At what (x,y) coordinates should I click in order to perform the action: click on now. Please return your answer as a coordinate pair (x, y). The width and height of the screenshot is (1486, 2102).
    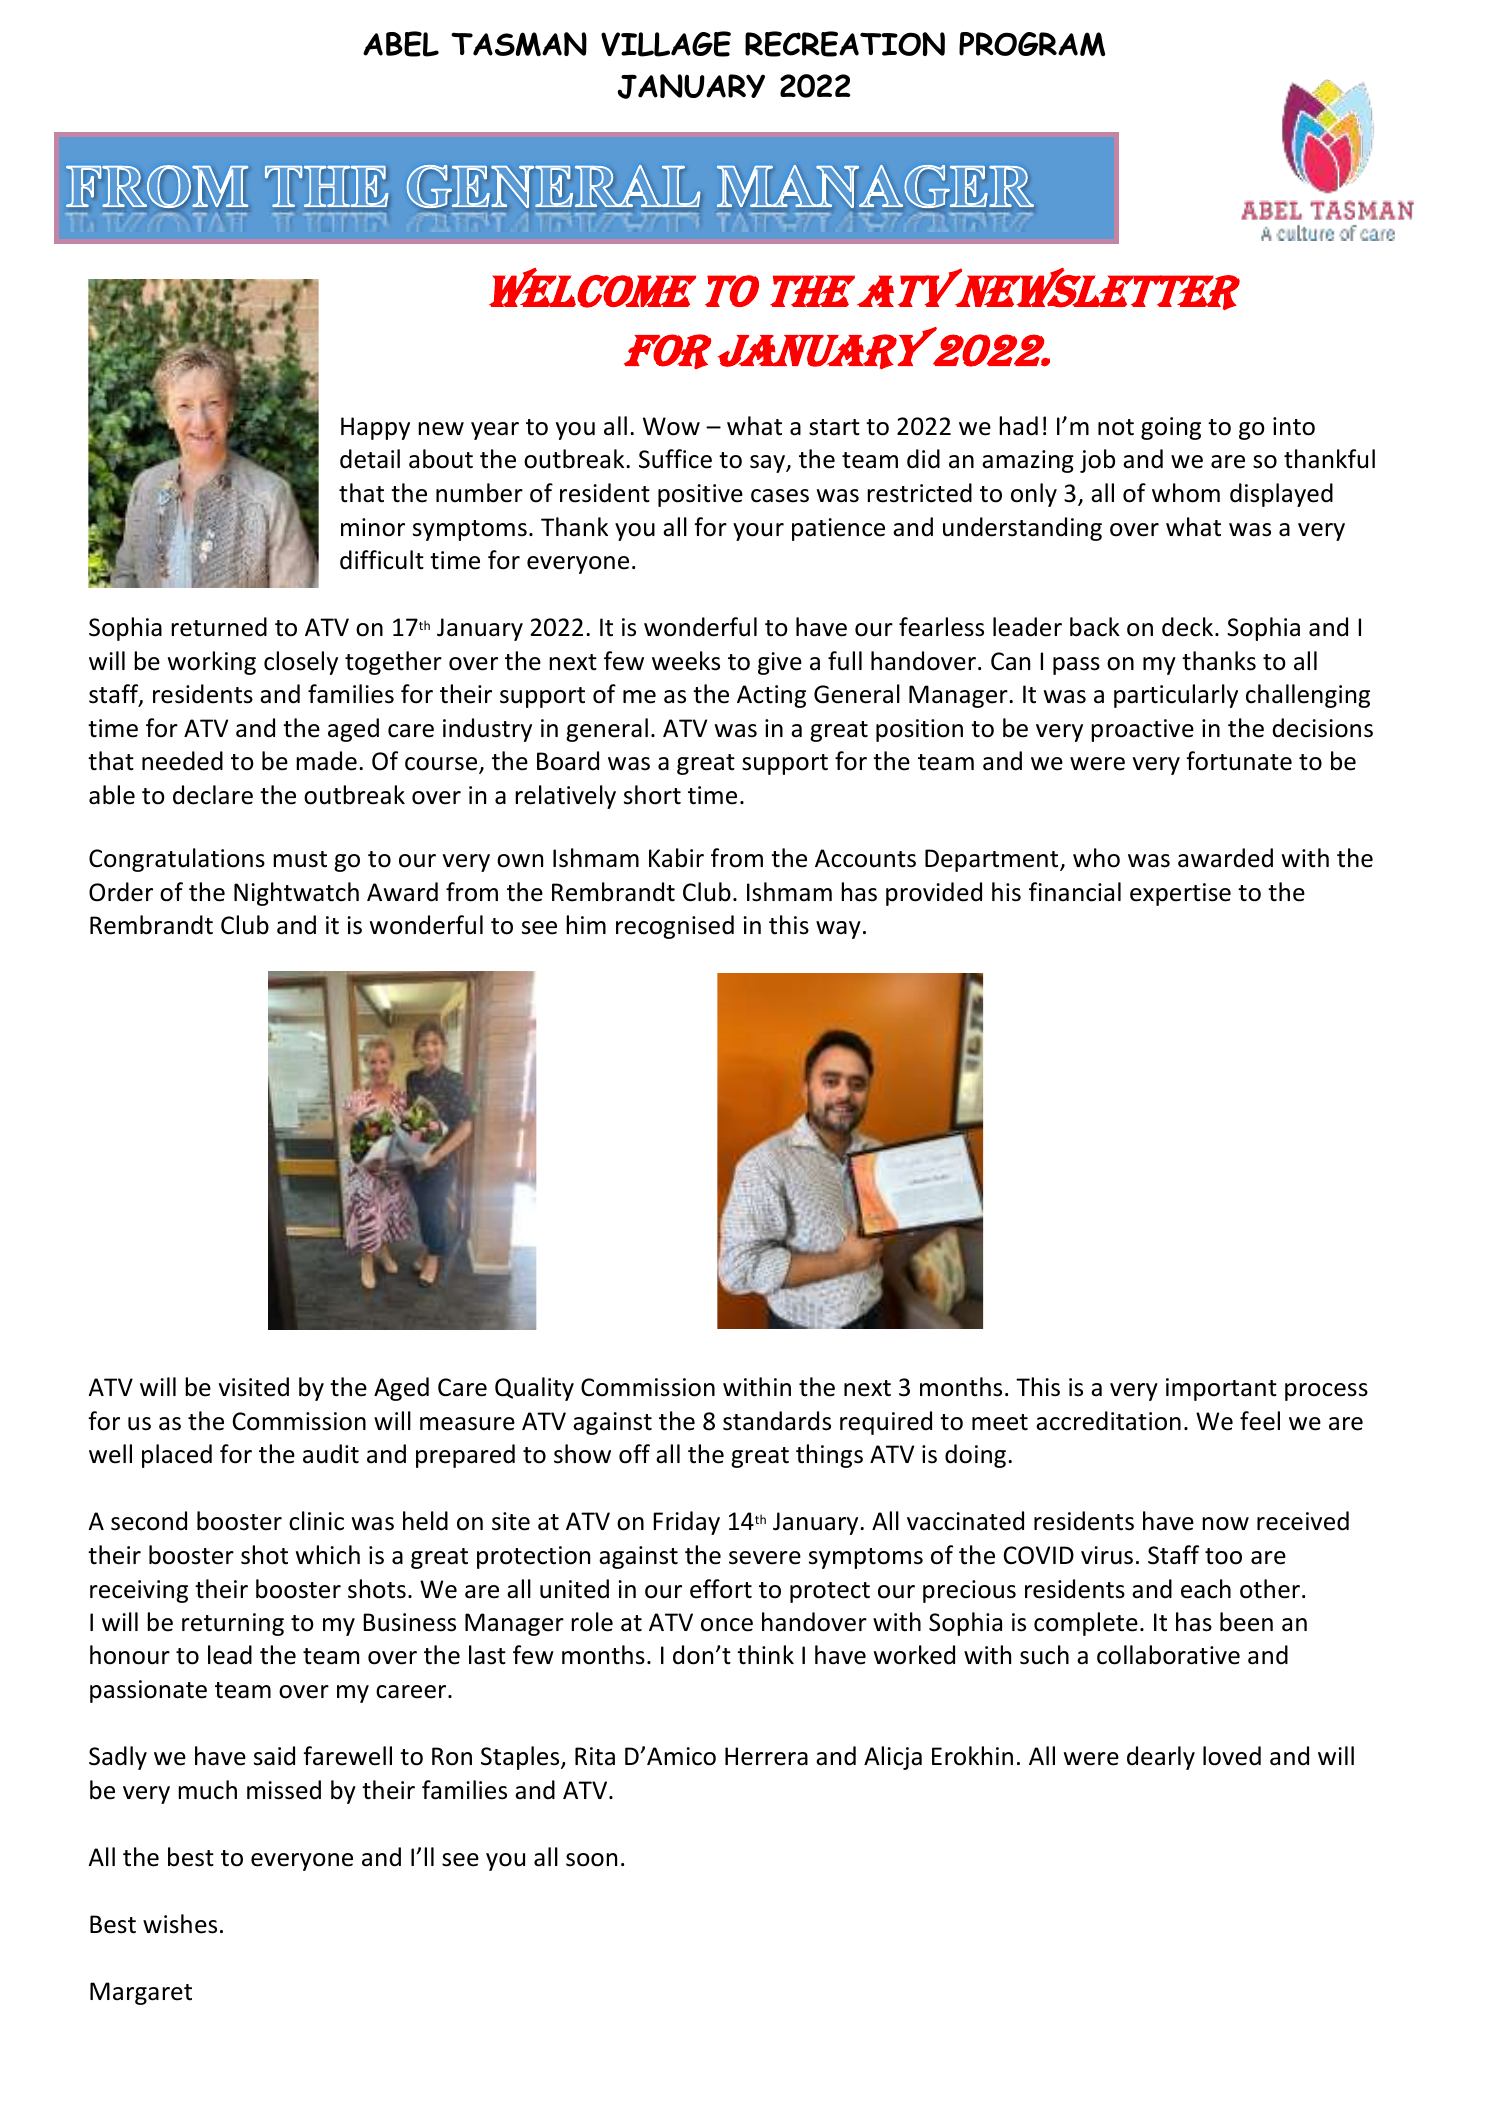
    Looking at the image, I should click on (1225, 1524).
